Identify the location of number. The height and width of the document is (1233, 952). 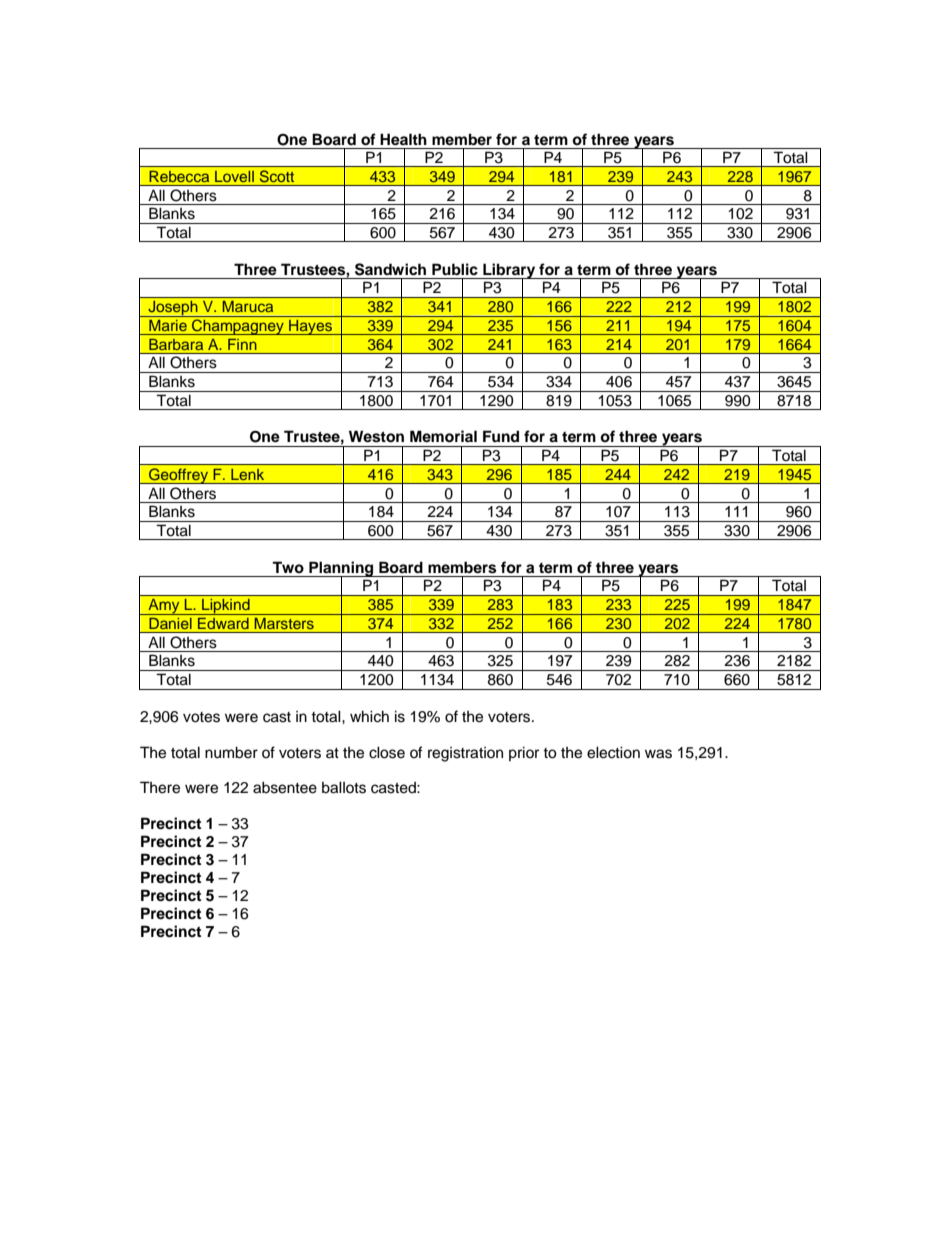
(231, 752).
